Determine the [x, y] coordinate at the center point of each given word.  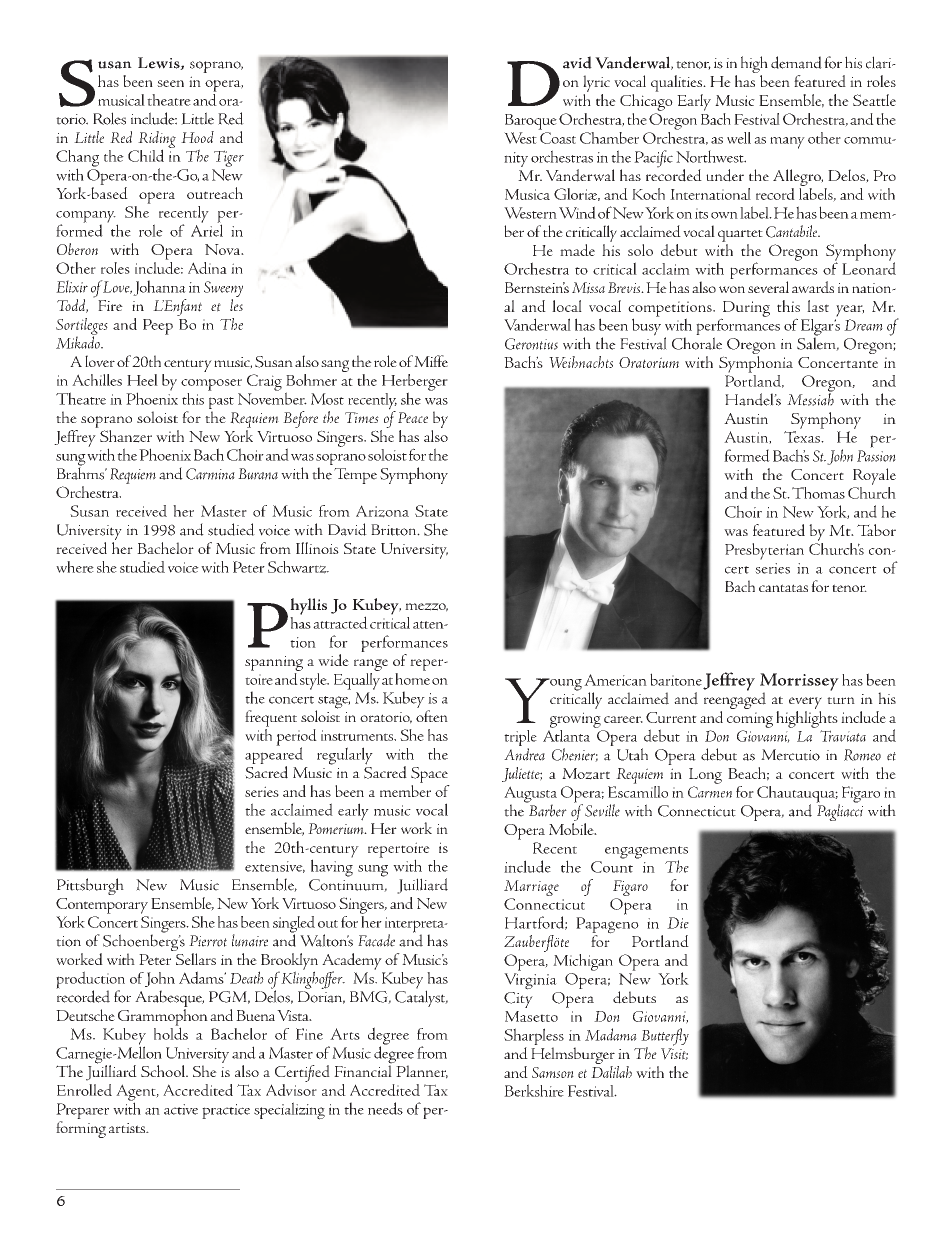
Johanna [159, 288]
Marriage [531, 888]
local [567, 306]
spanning [274, 663]
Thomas [818, 493]
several [768, 287]
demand [796, 62]
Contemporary [102, 906]
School [164, 1071]
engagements [646, 853]
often [432, 716]
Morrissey [799, 683]
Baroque [531, 122]
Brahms [82, 472]
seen [170, 83]
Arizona [382, 511]
